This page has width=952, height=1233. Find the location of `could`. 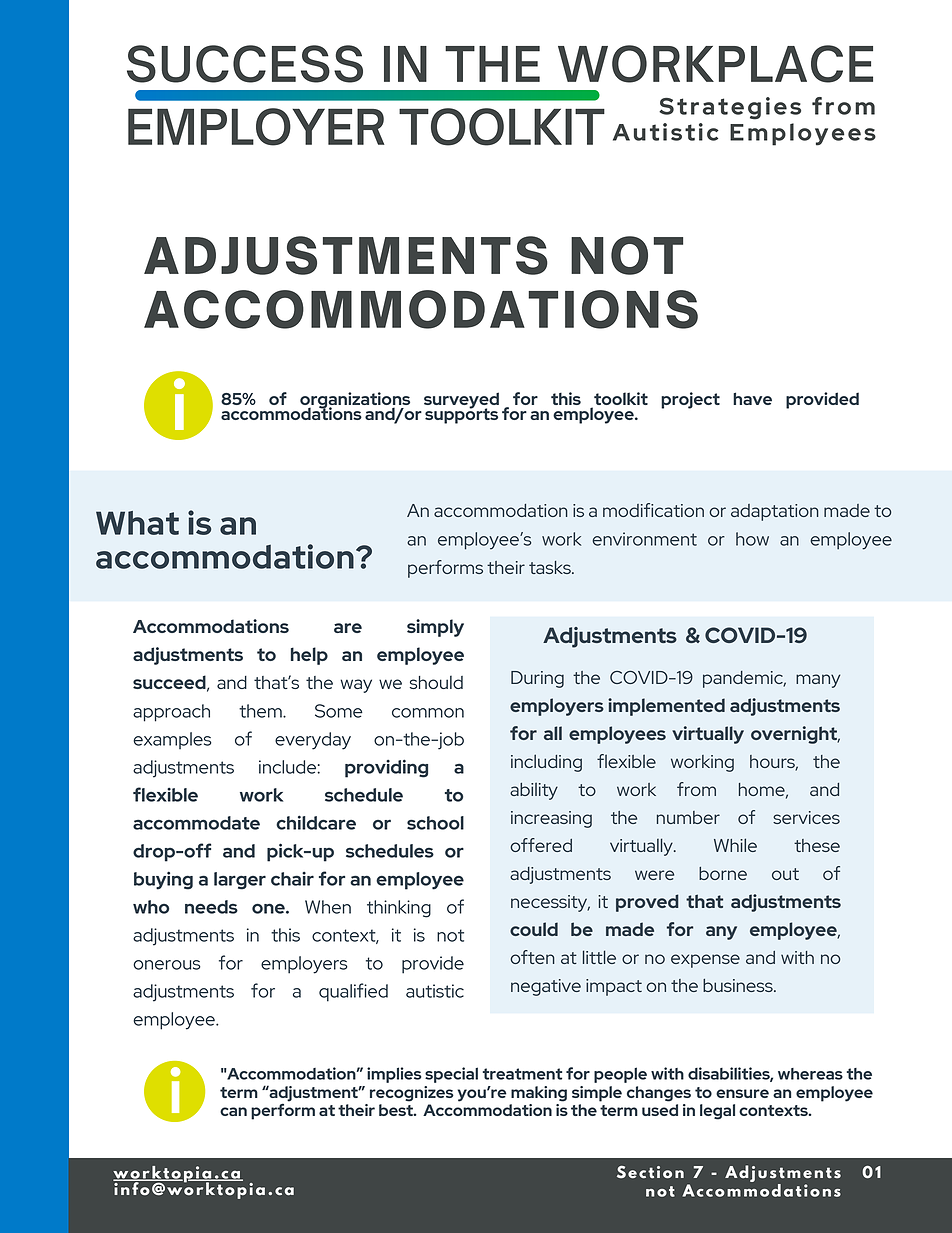

could is located at coordinates (534, 929).
